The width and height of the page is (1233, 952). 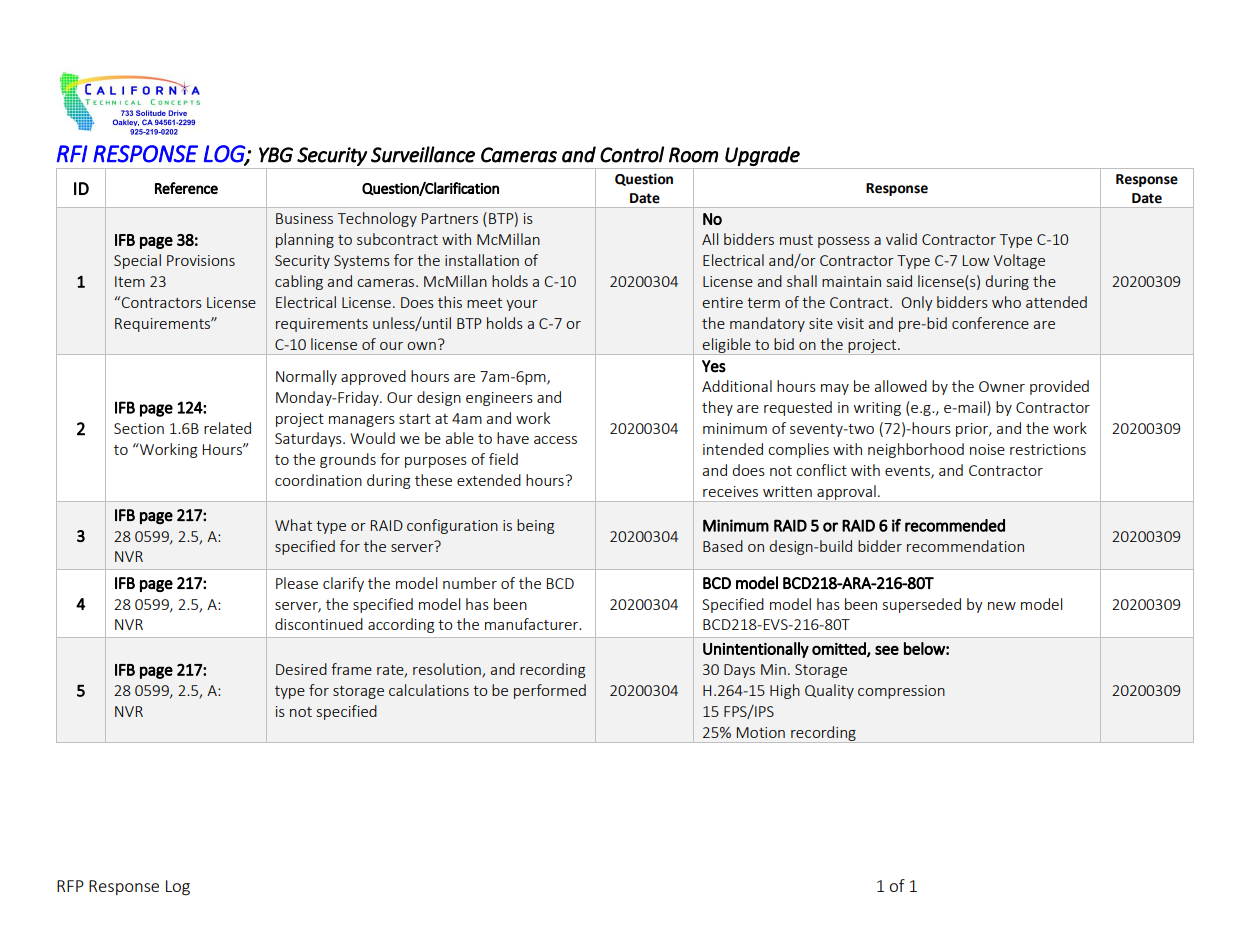 What do you see at coordinates (632, 154) in the page?
I see `Control` at bounding box center [632, 154].
